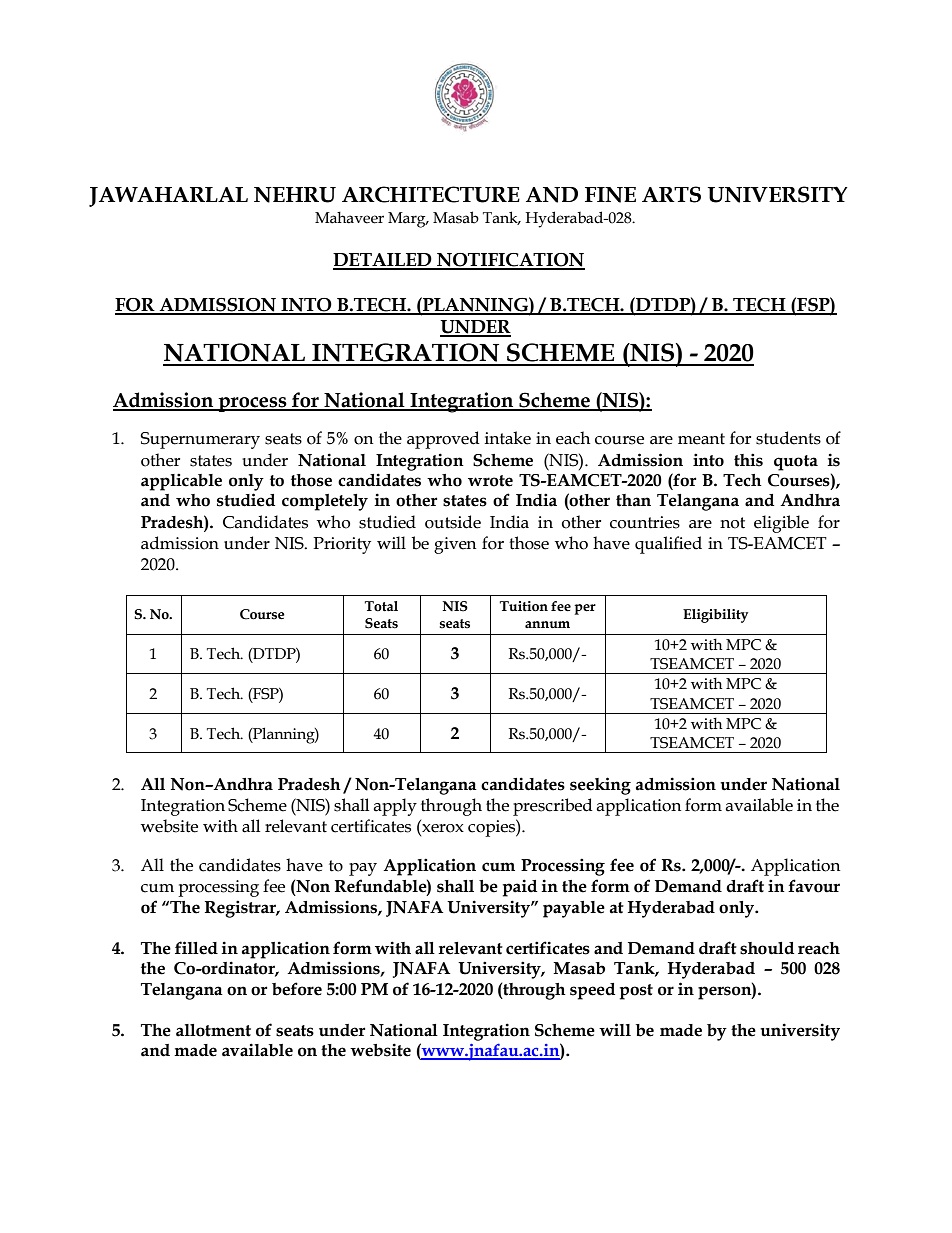 The height and width of the document is (1233, 952). What do you see at coordinates (715, 616) in the document?
I see `Eligibility` at bounding box center [715, 616].
